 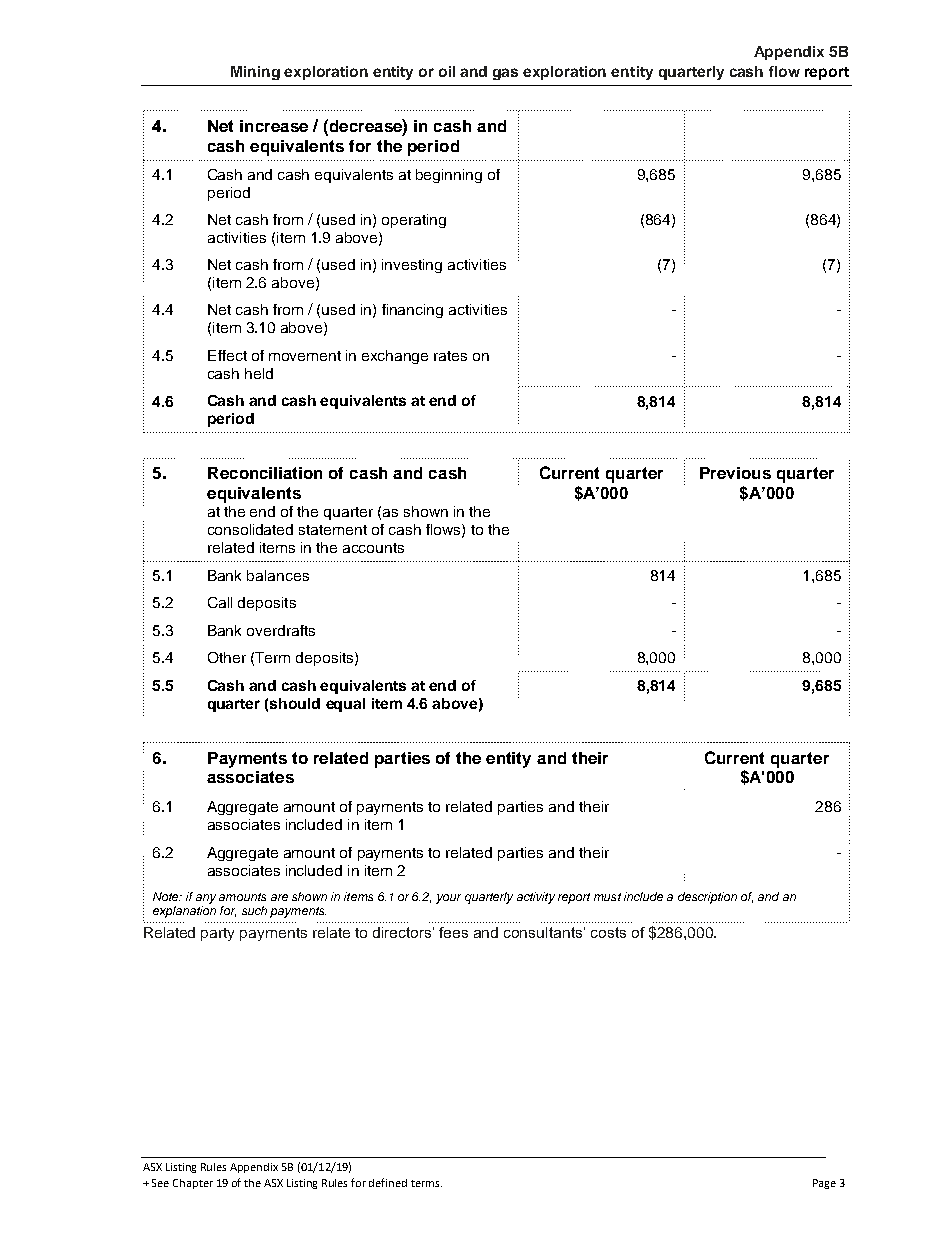 What do you see at coordinates (345, 705) in the page?
I see `equal` at bounding box center [345, 705].
